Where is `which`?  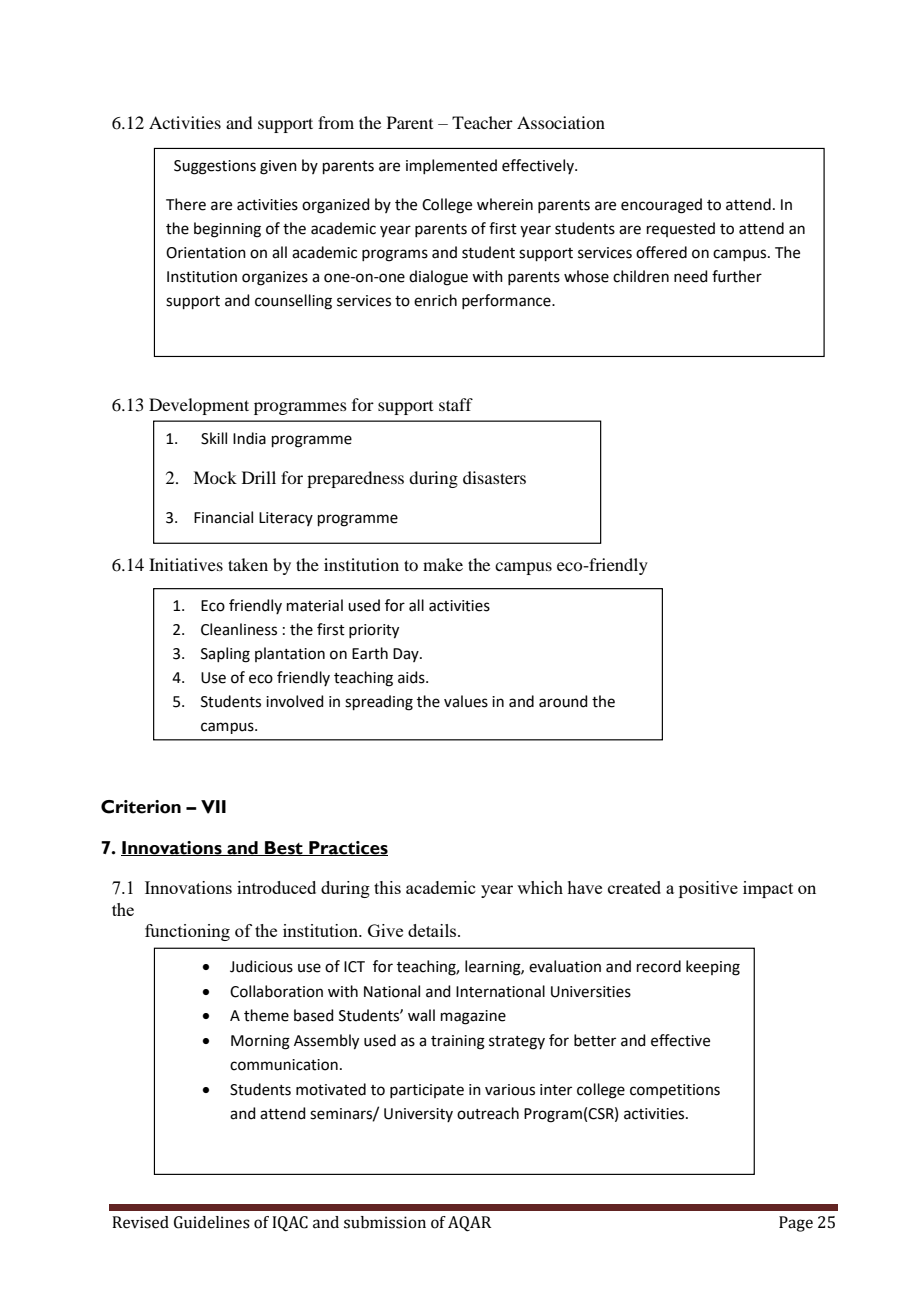 which is located at coordinates (540, 887).
